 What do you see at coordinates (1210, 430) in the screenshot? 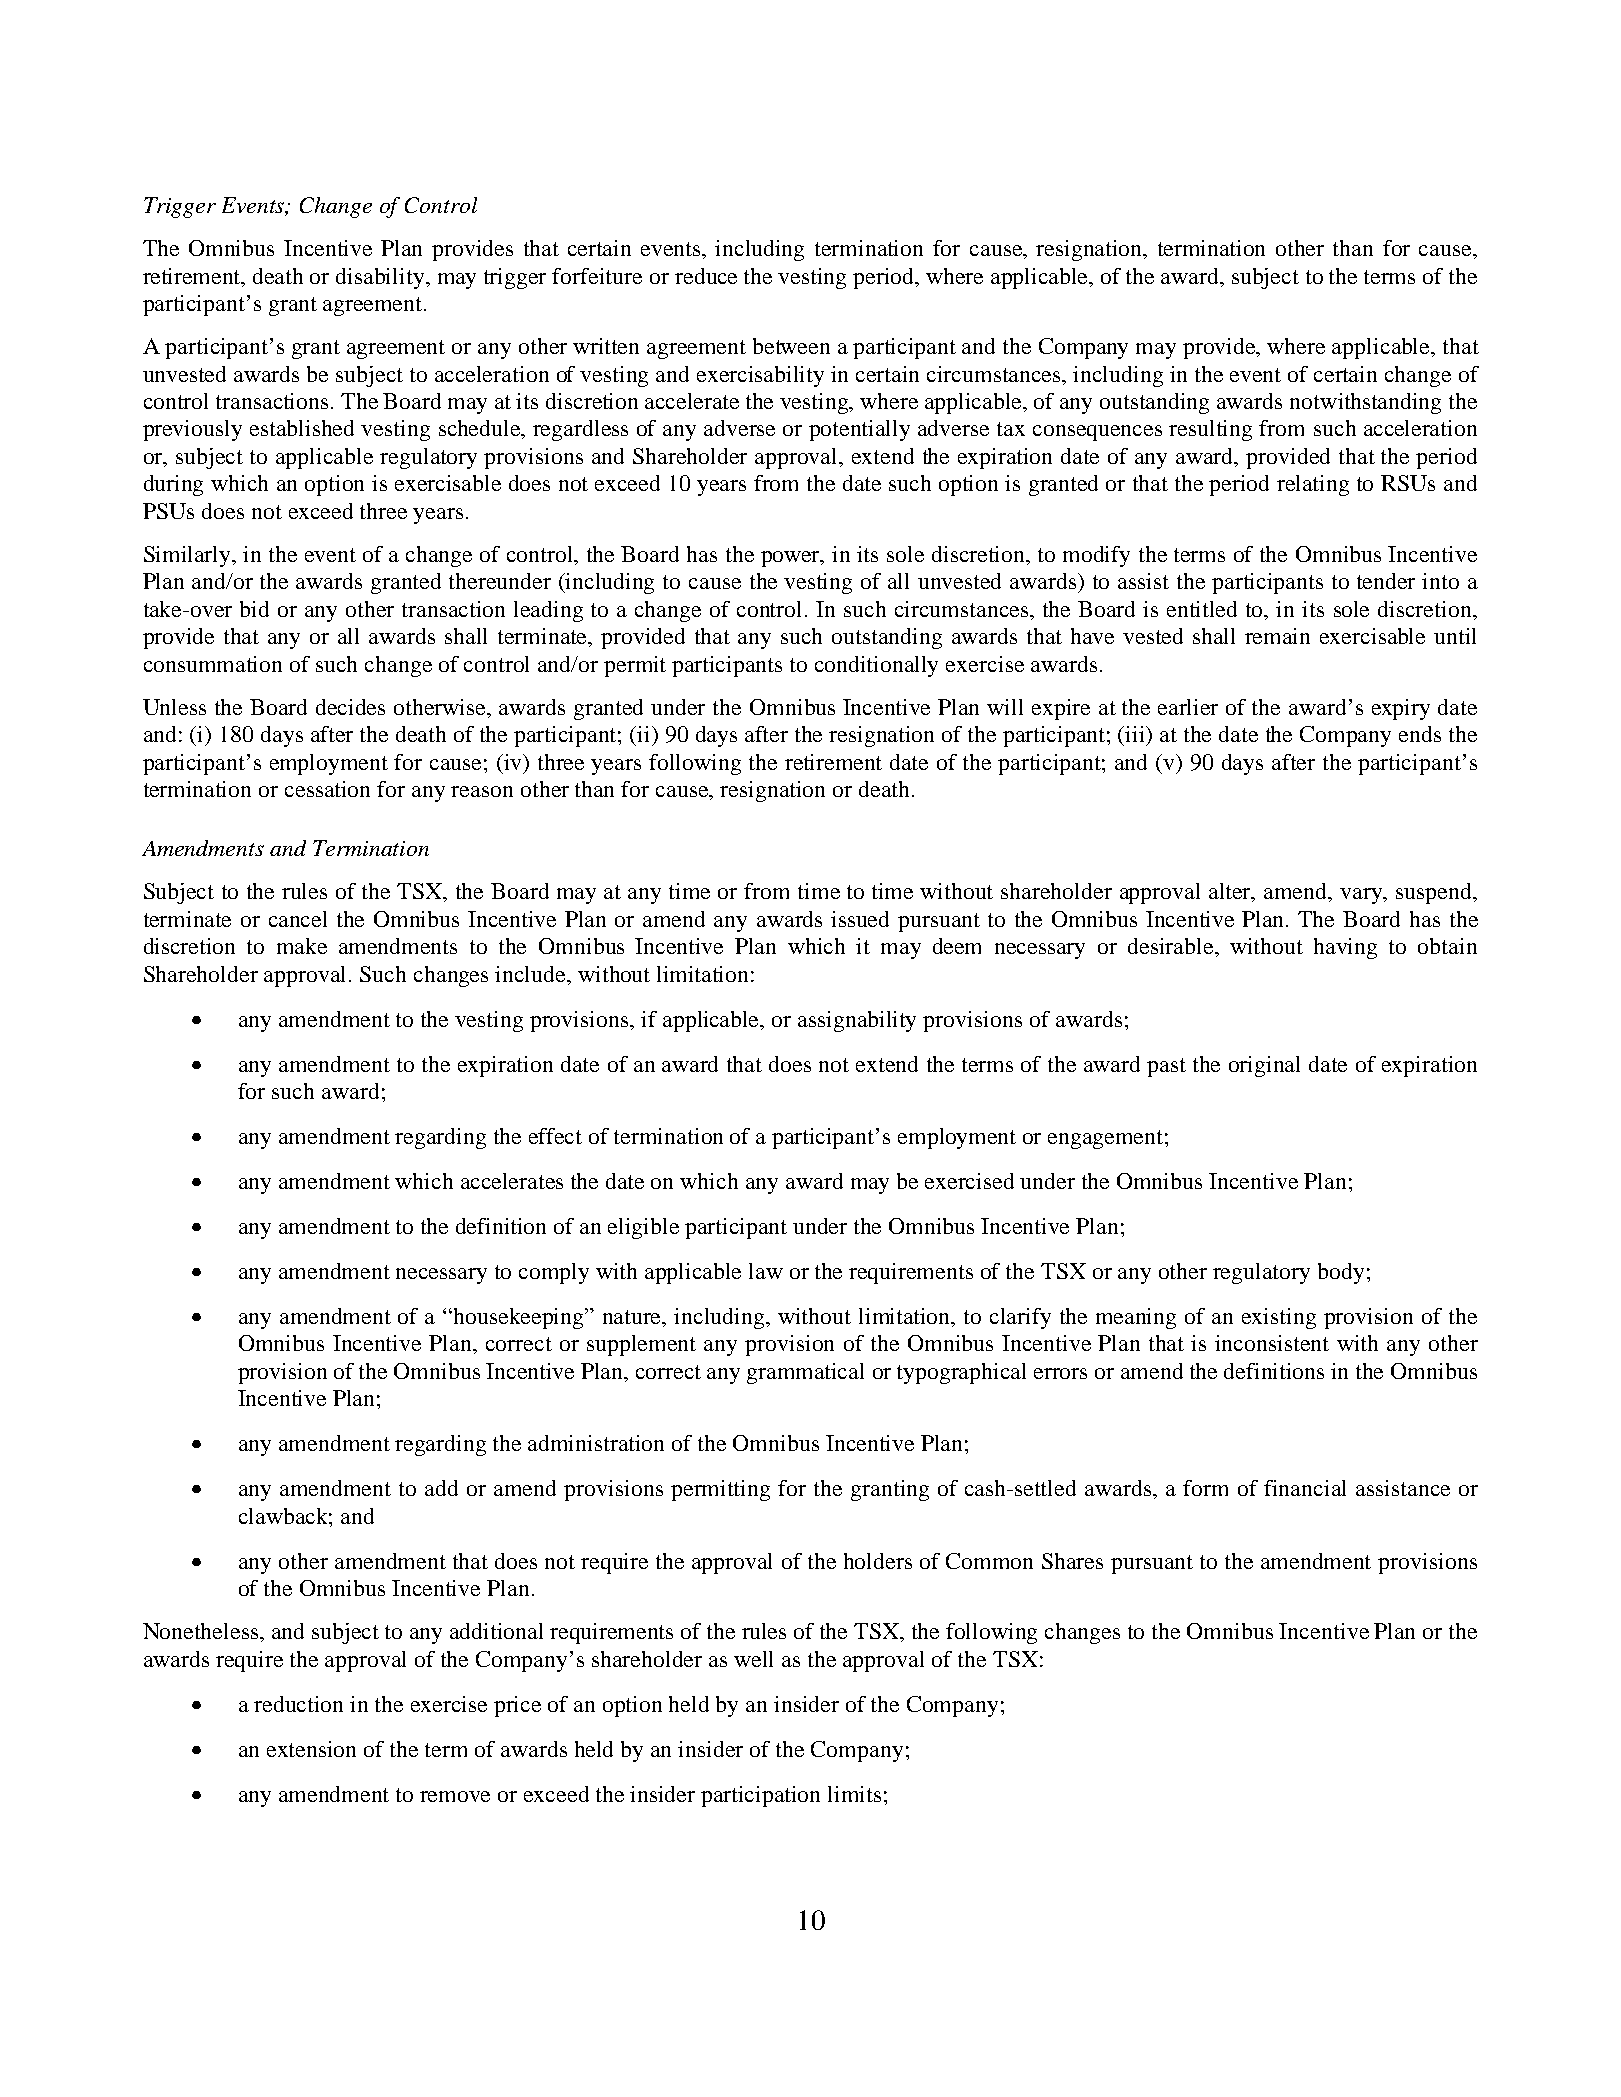
I see `resulting` at bounding box center [1210, 430].
